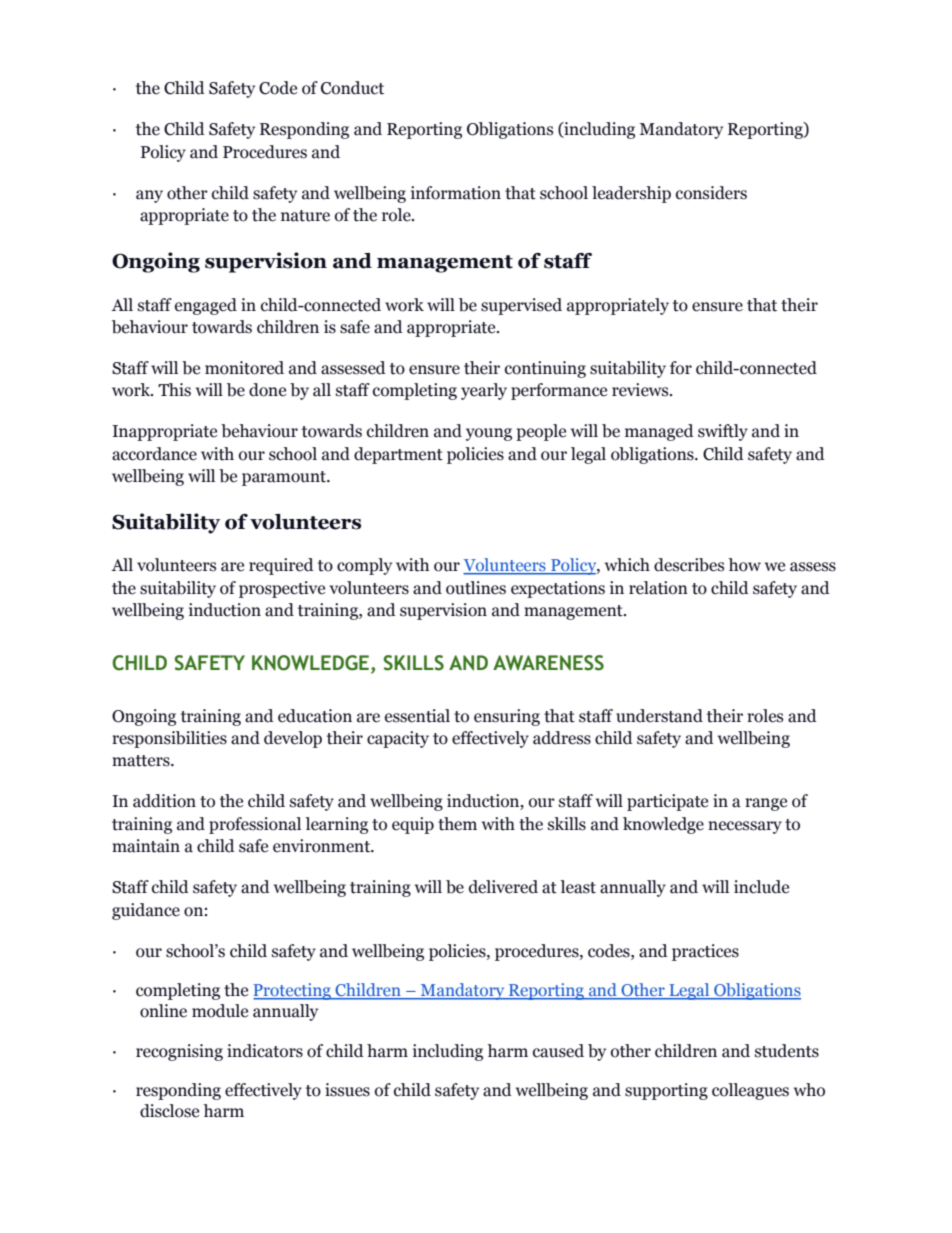  I want to click on considers, so click(711, 193).
